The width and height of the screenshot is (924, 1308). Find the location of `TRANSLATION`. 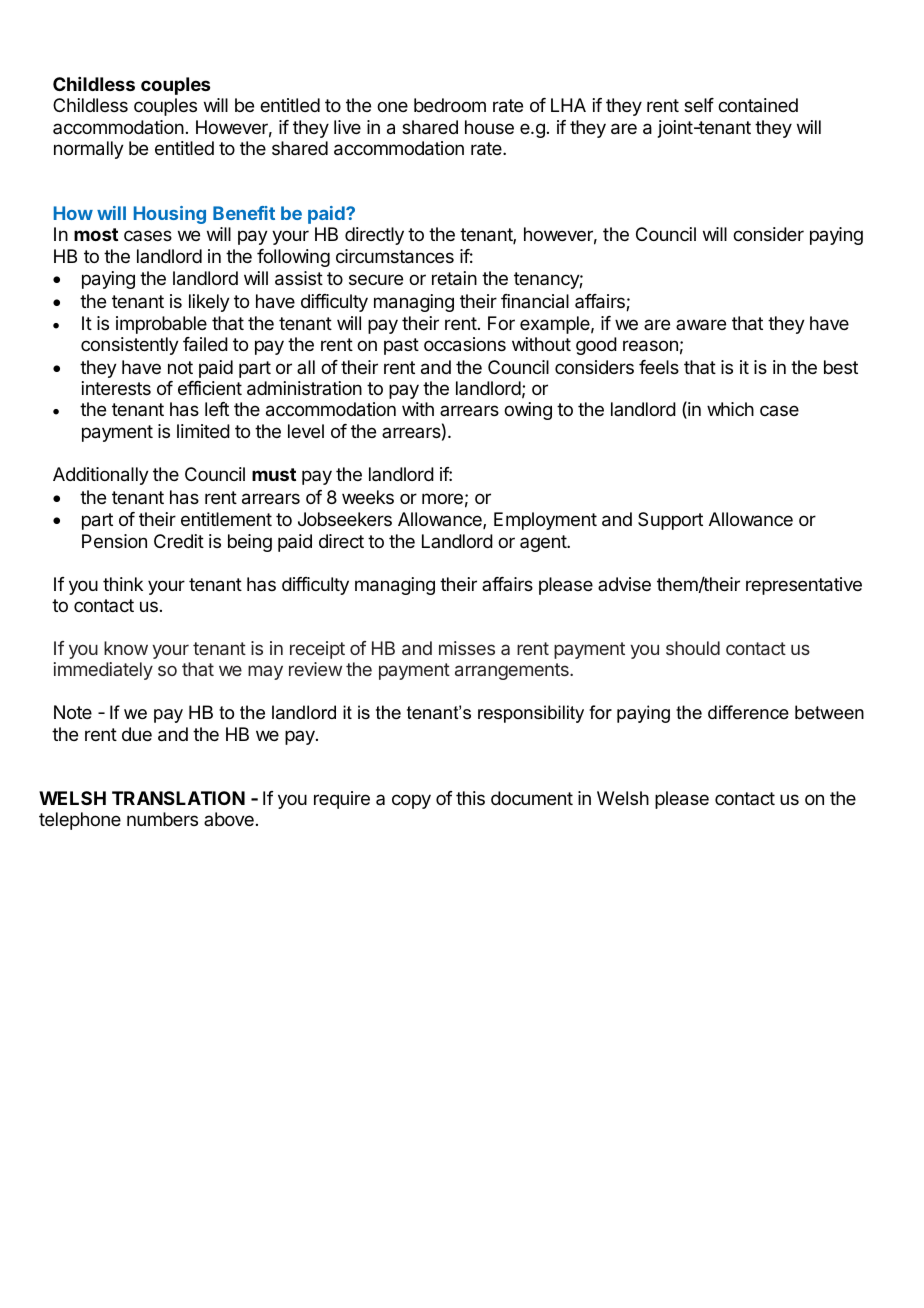

TRANSLATION is located at coordinates (178, 798).
